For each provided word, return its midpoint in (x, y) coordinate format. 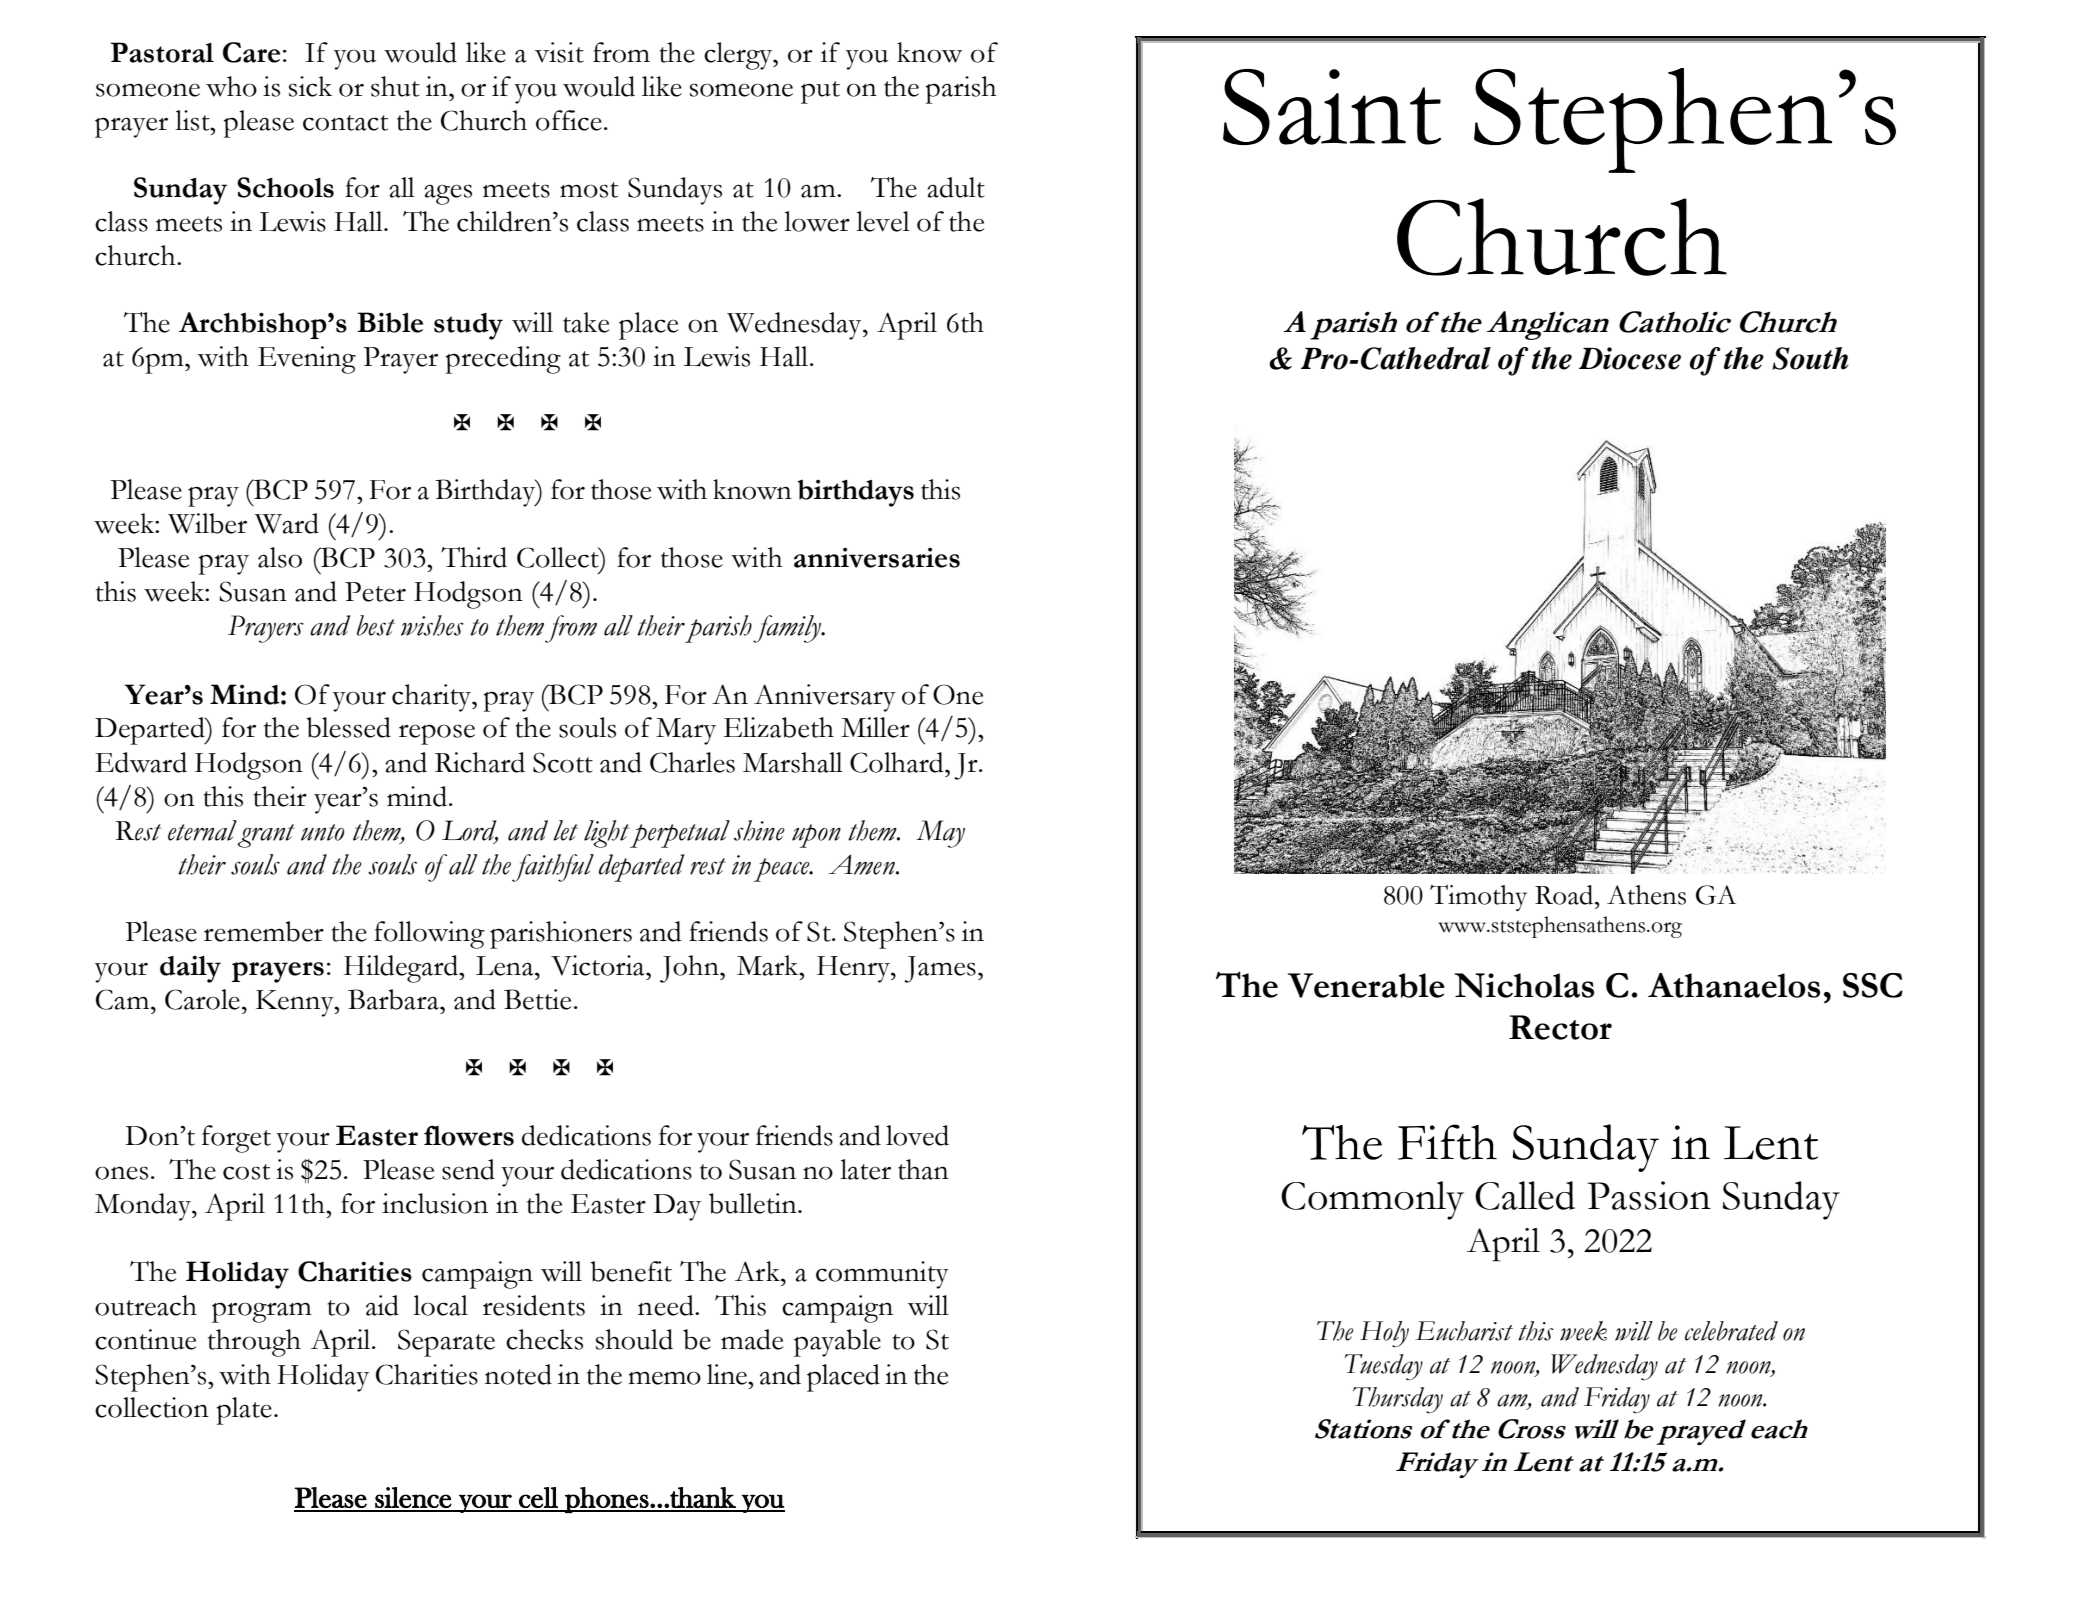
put (820, 92)
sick (310, 86)
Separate (446, 1343)
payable (837, 1343)
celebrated (1731, 1331)
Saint (1332, 107)
